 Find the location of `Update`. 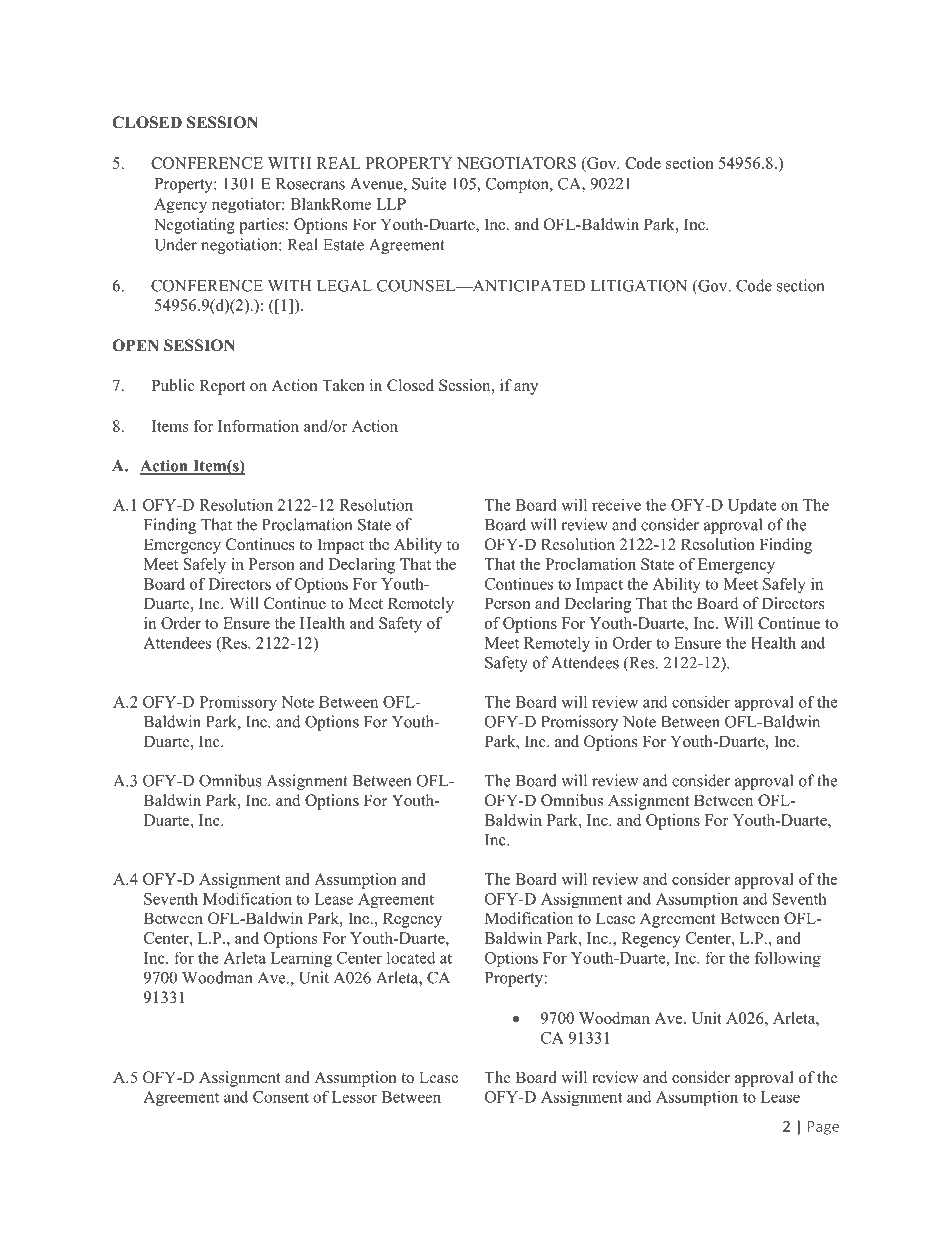

Update is located at coordinates (752, 506).
